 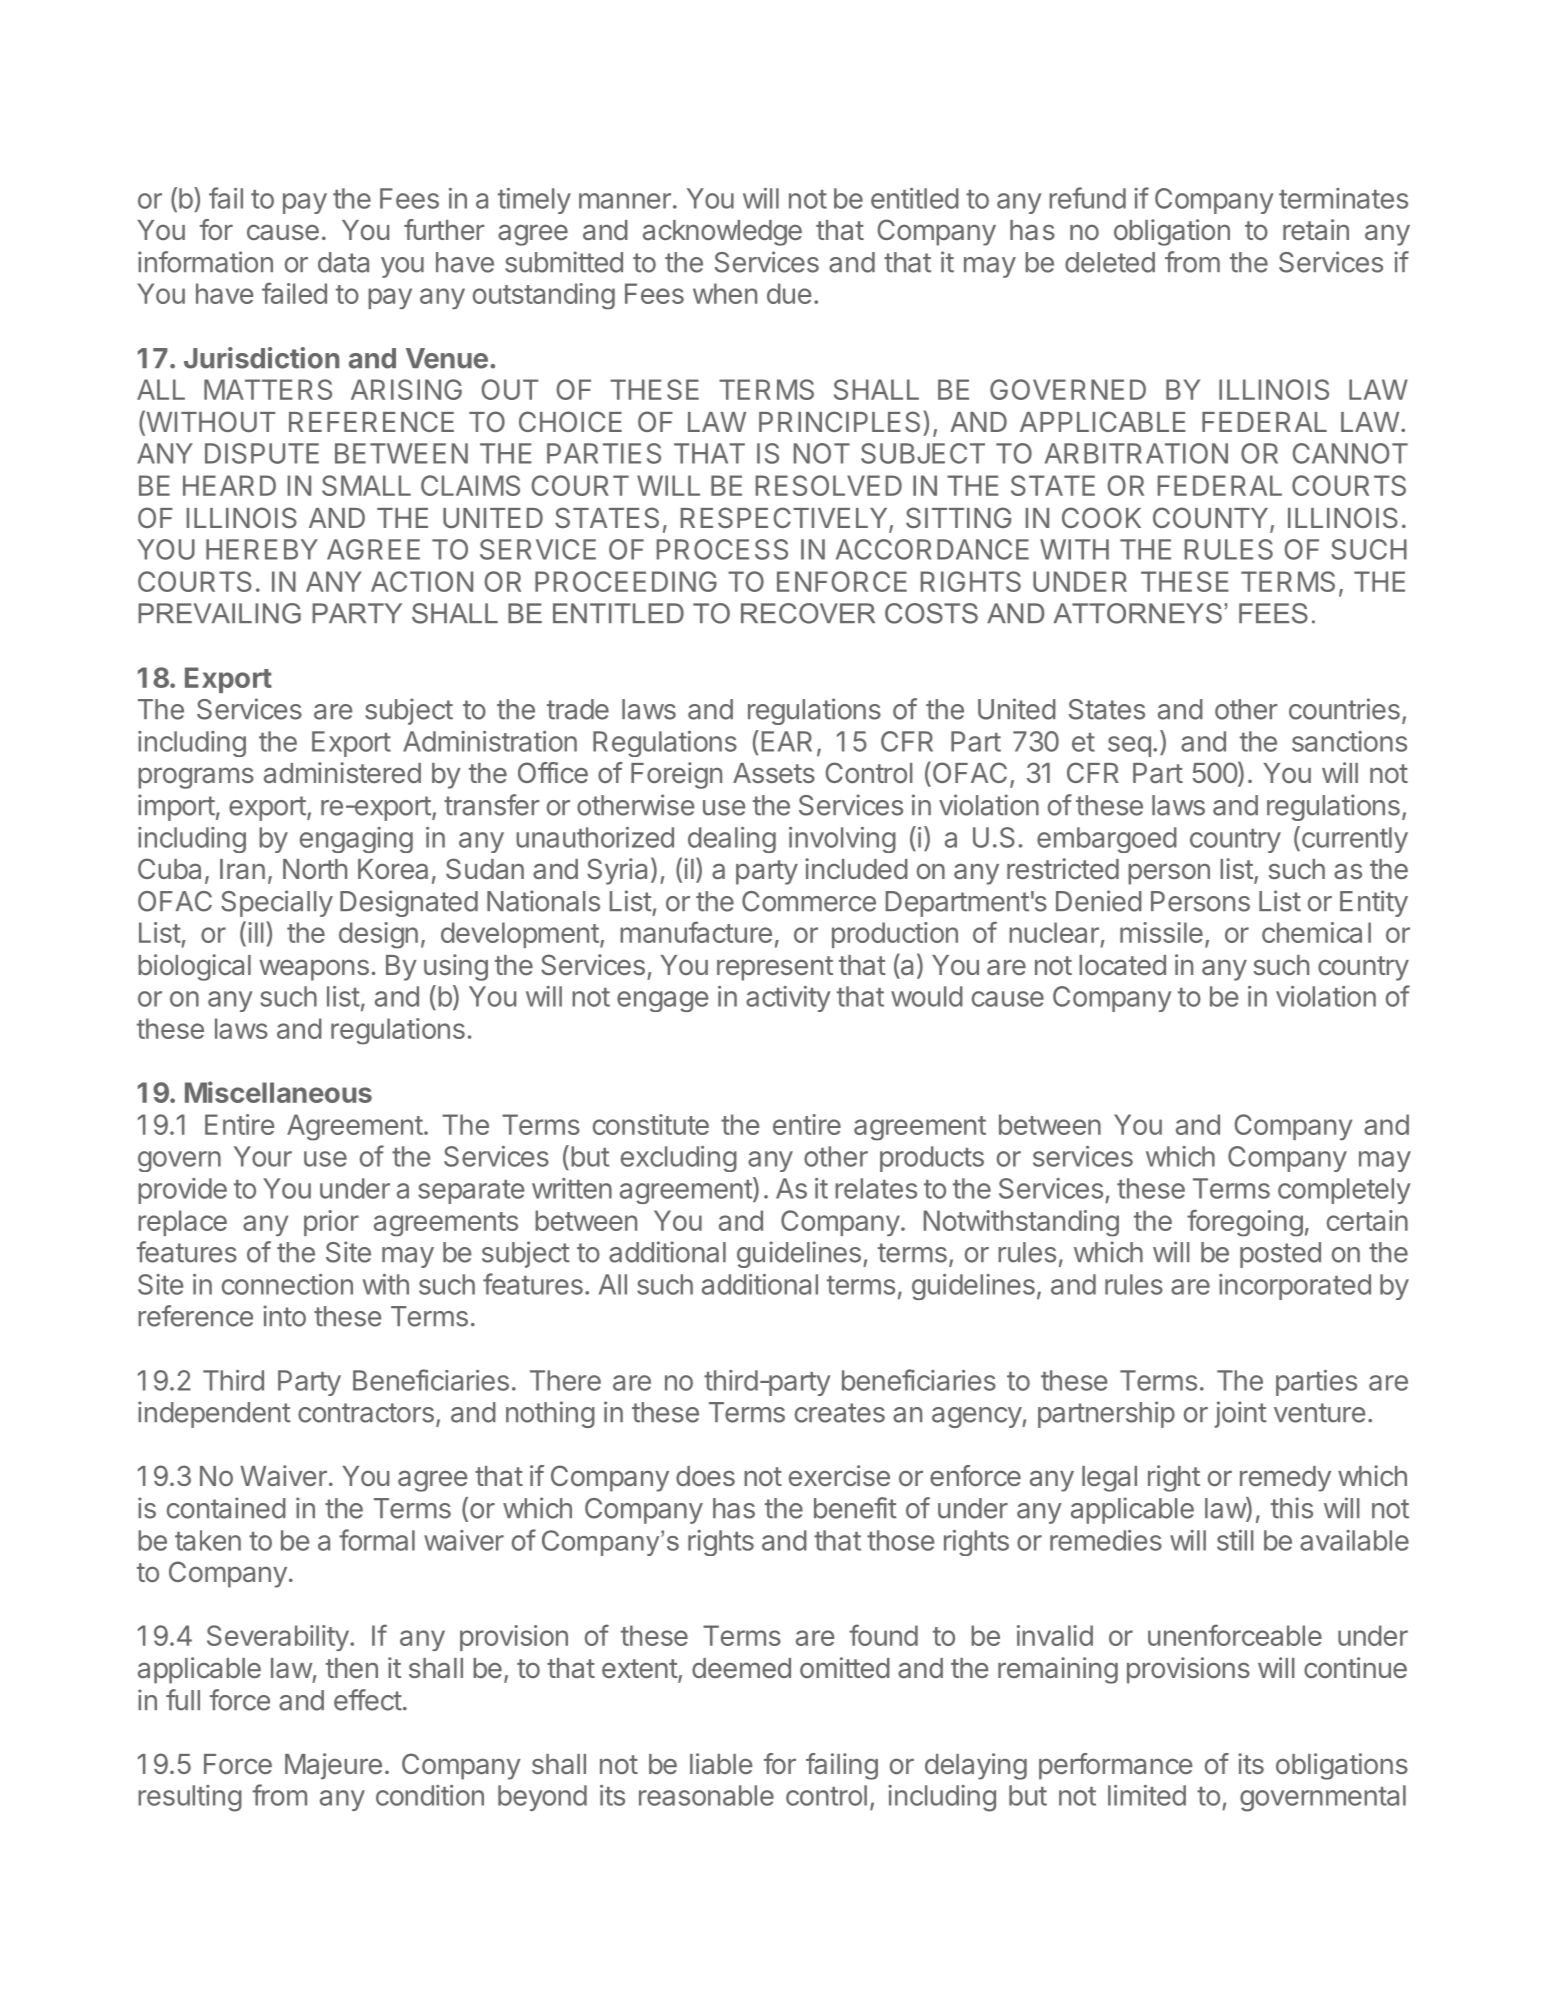 What do you see at coordinates (314, 970) in the image?
I see `weapons` at bounding box center [314, 970].
